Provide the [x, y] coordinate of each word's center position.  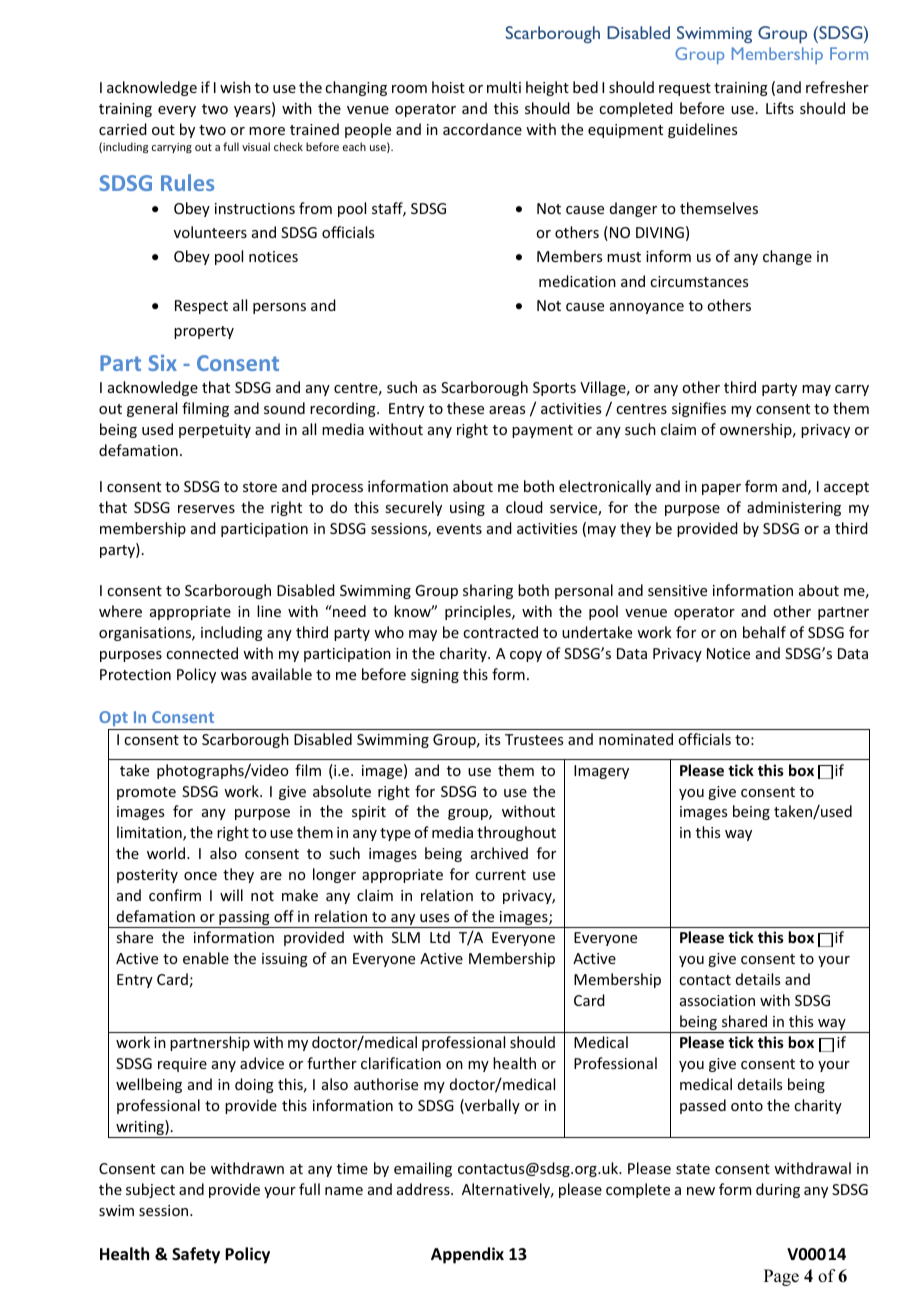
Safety [196, 1255]
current [500, 875]
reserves [206, 509]
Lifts [780, 108]
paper [721, 489]
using [467, 509]
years [253, 111]
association [717, 1000]
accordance [482, 129]
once [200, 876]
